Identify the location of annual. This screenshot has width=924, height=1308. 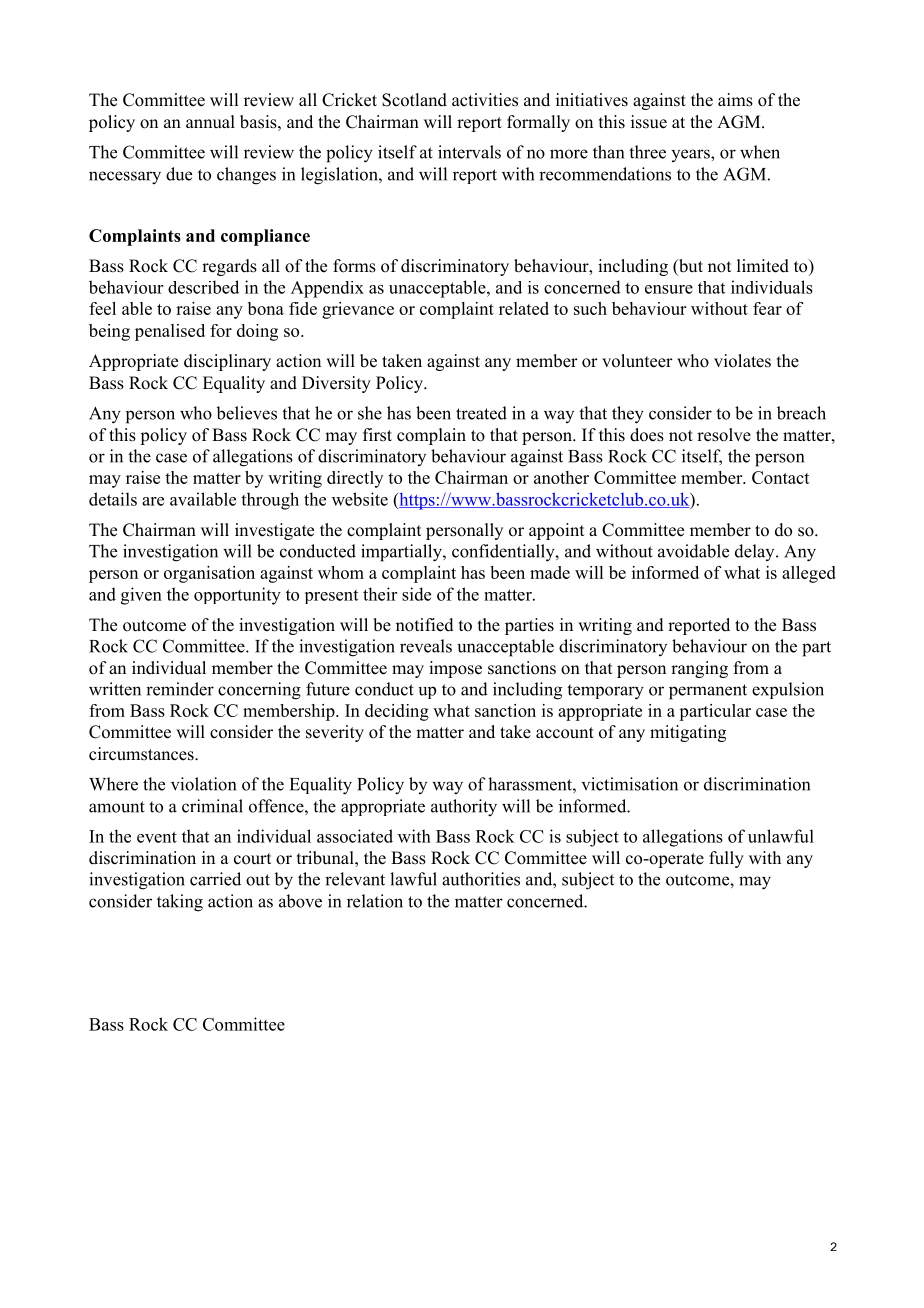
(210, 121).
